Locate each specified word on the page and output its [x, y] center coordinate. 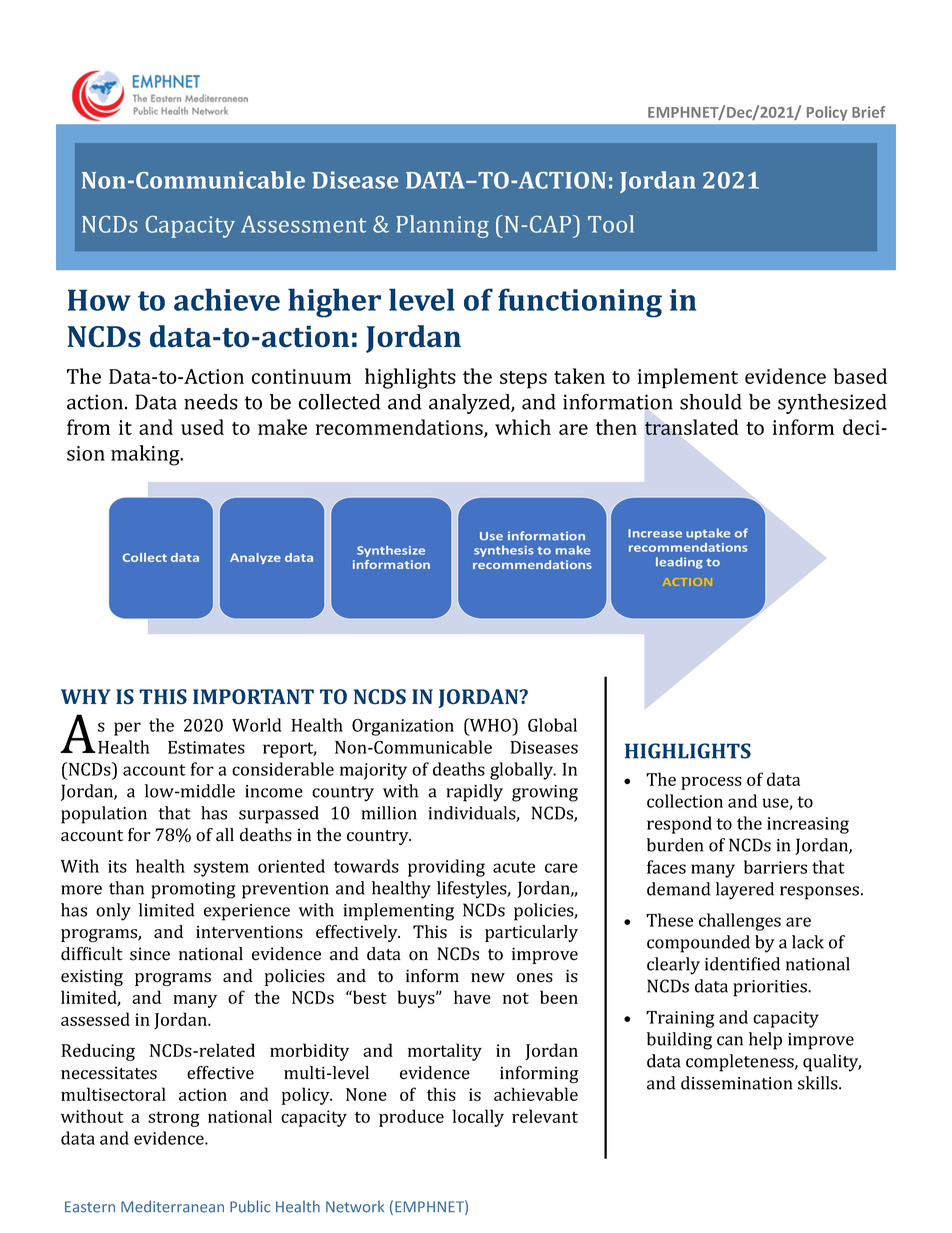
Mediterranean [172, 1206]
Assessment [303, 224]
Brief [868, 112]
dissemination [736, 1083]
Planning [442, 226]
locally [478, 1118]
